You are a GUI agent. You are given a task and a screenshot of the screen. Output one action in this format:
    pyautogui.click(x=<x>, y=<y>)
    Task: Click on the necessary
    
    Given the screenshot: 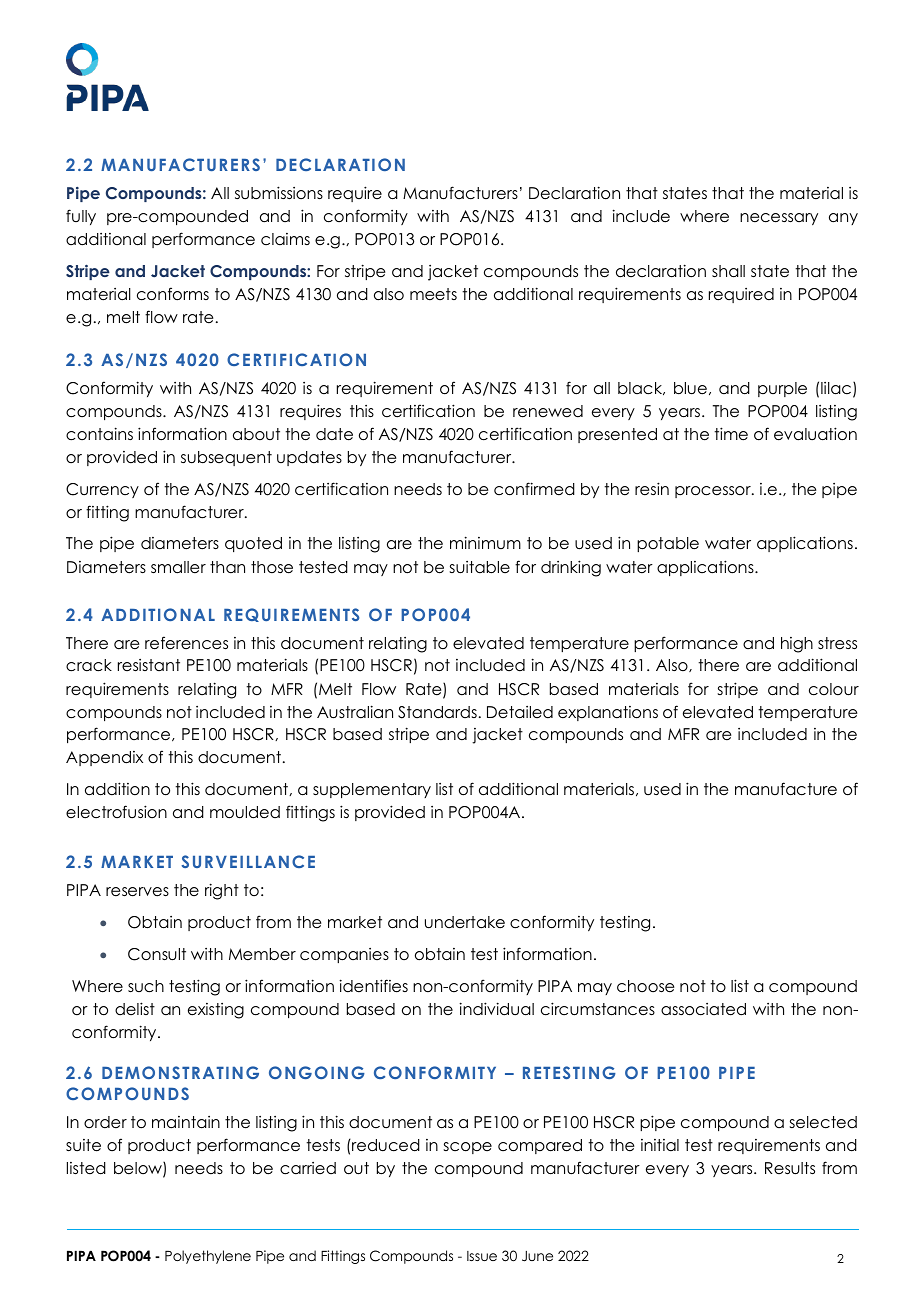 What is the action you would take?
    pyautogui.click(x=779, y=219)
